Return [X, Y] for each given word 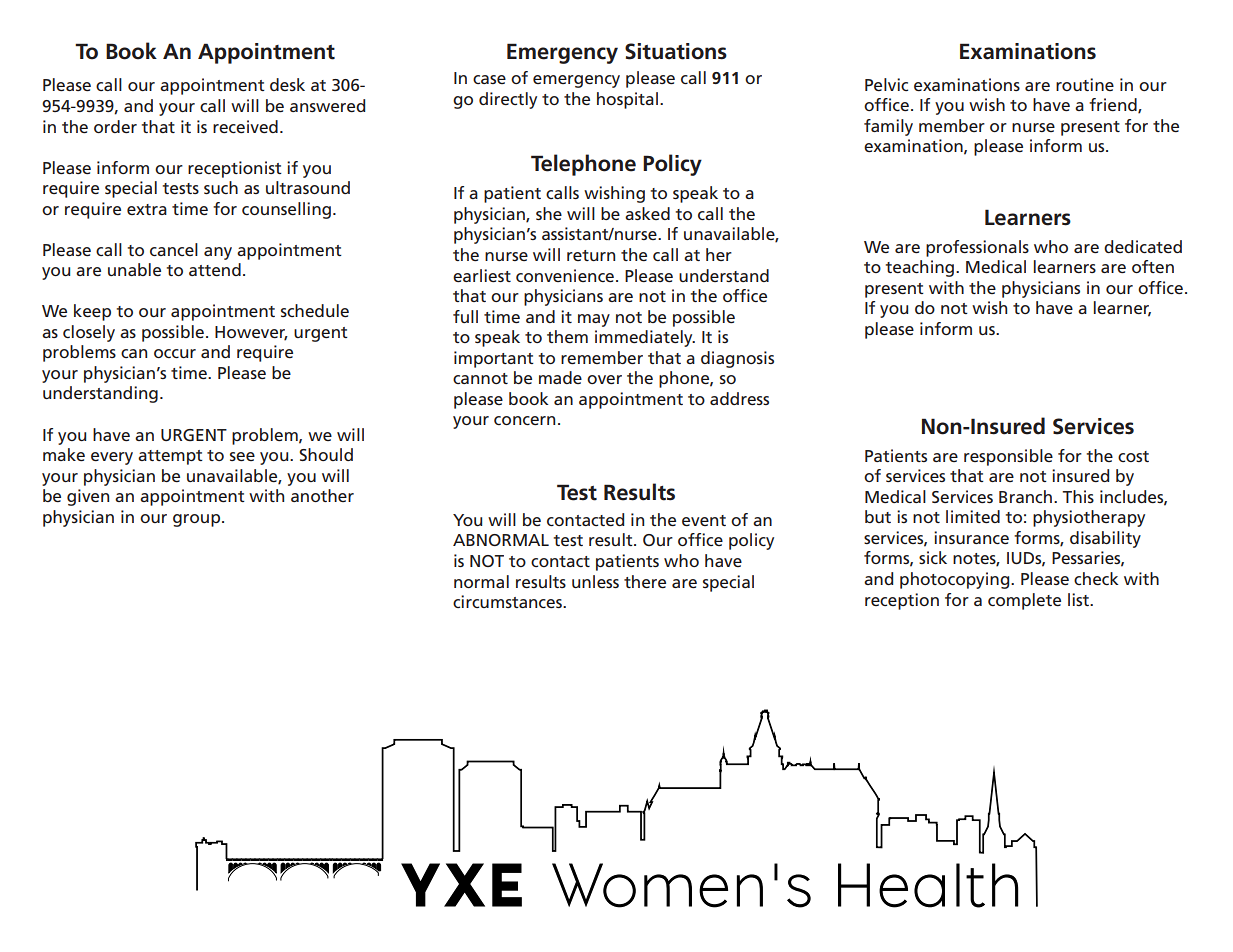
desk [287, 84]
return [591, 255]
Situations [676, 51]
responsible [1008, 457]
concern [524, 420]
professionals [977, 248]
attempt [170, 457]
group [198, 520]
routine [1085, 84]
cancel [174, 249]
